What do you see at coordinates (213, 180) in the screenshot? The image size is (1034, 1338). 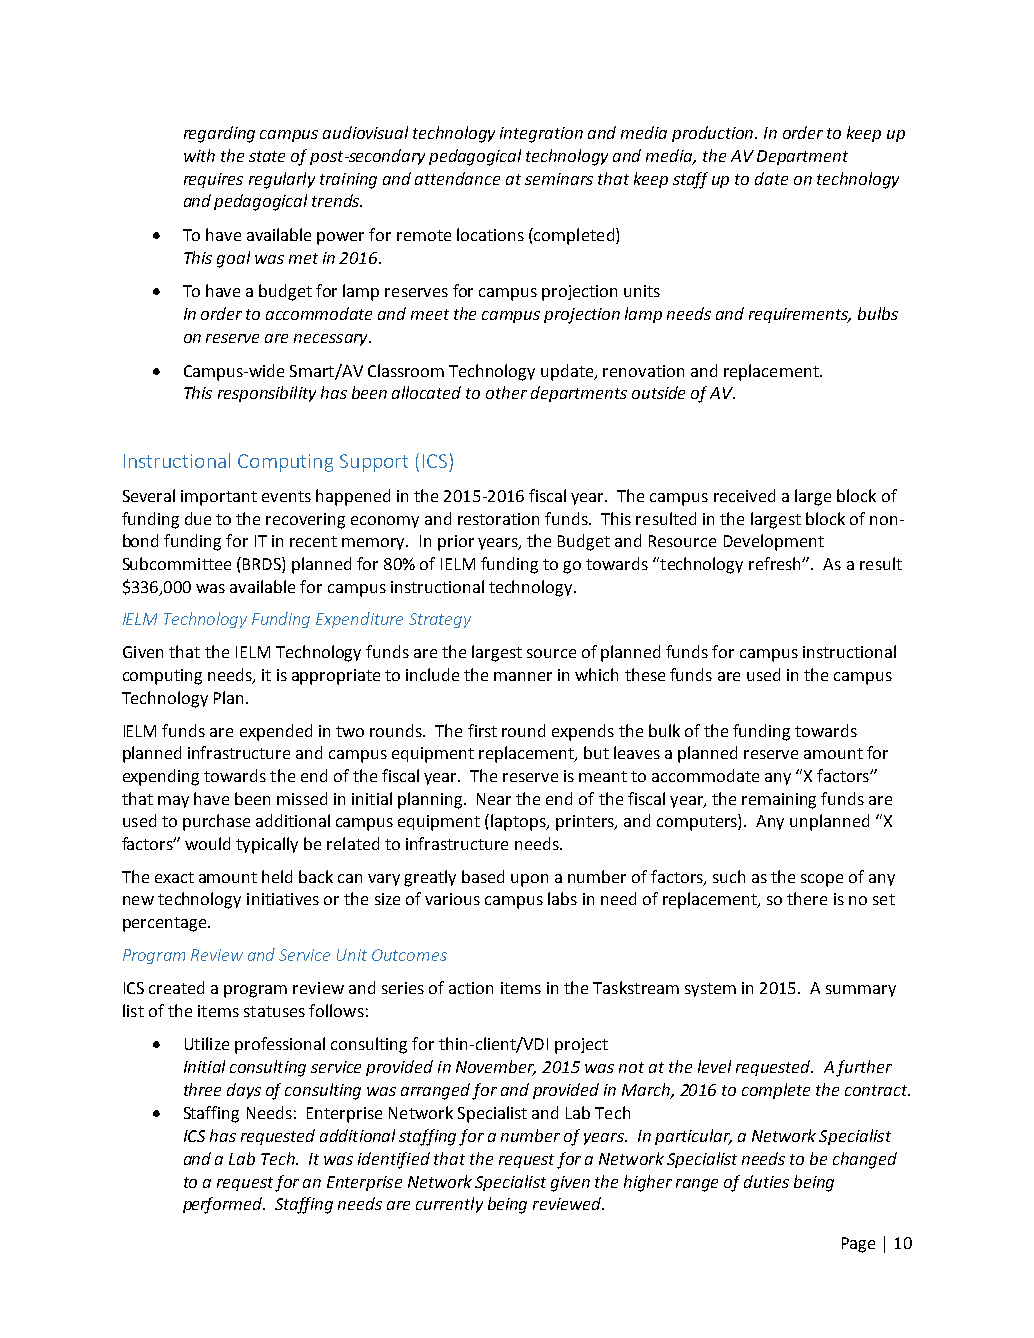 I see `requires` at bounding box center [213, 180].
